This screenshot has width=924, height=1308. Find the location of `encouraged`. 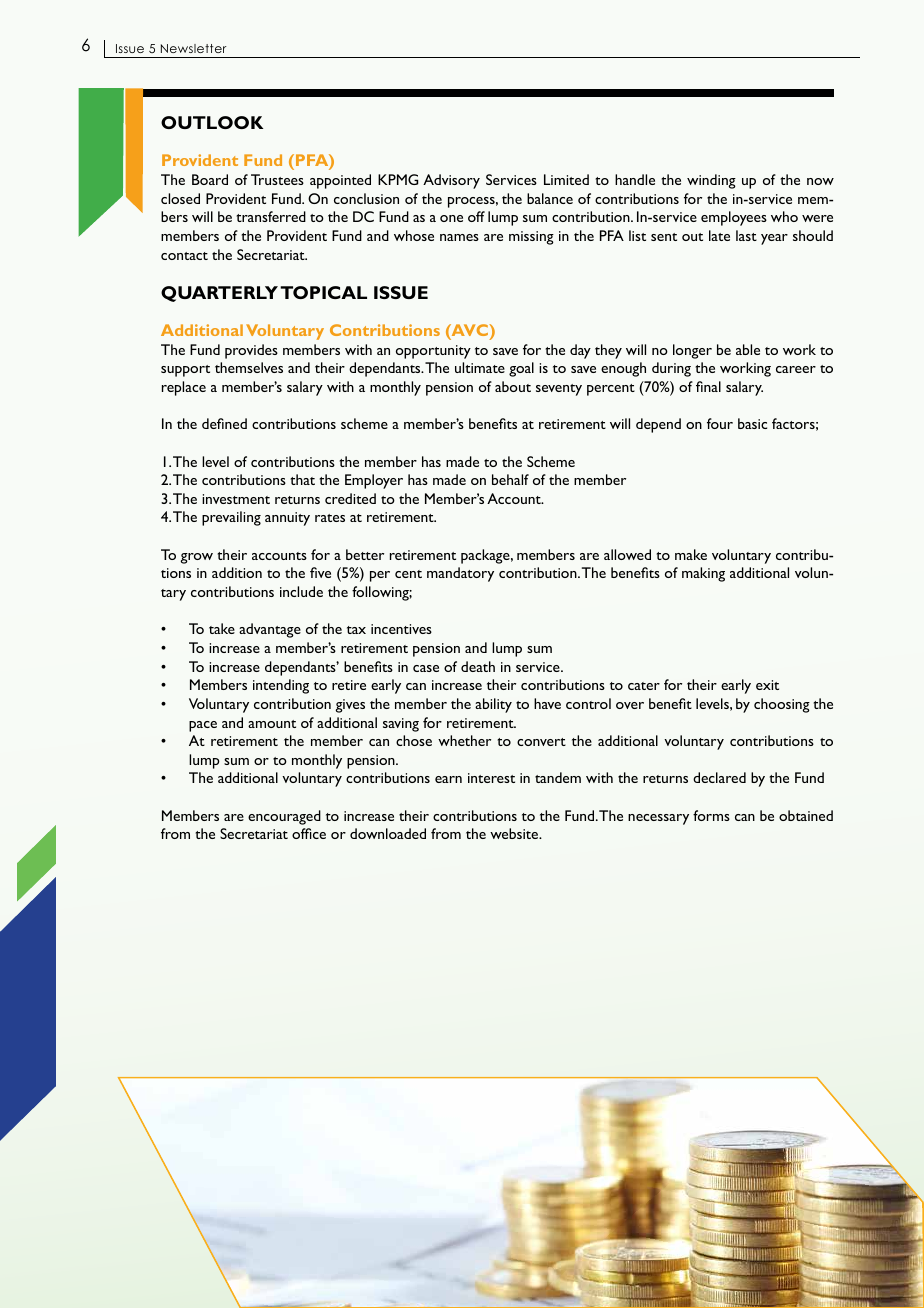

encouraged is located at coordinates (284, 817).
